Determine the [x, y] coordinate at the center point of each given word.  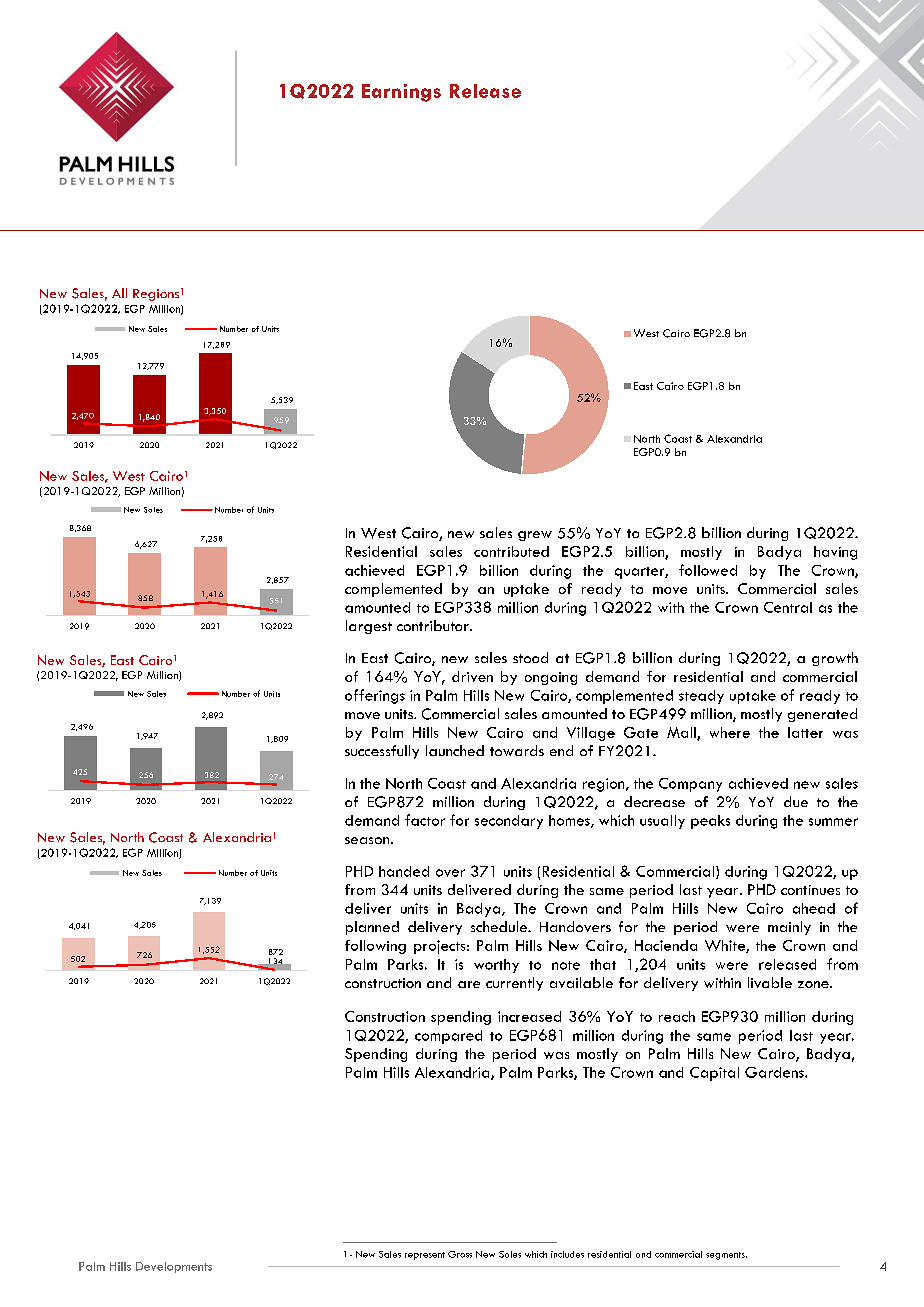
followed [708, 570]
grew [535, 536]
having [835, 553]
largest [369, 627]
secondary [509, 822]
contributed [511, 551]
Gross [460, 1254]
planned [372, 928]
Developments [174, 1267]
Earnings [401, 93]
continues [810, 890]
